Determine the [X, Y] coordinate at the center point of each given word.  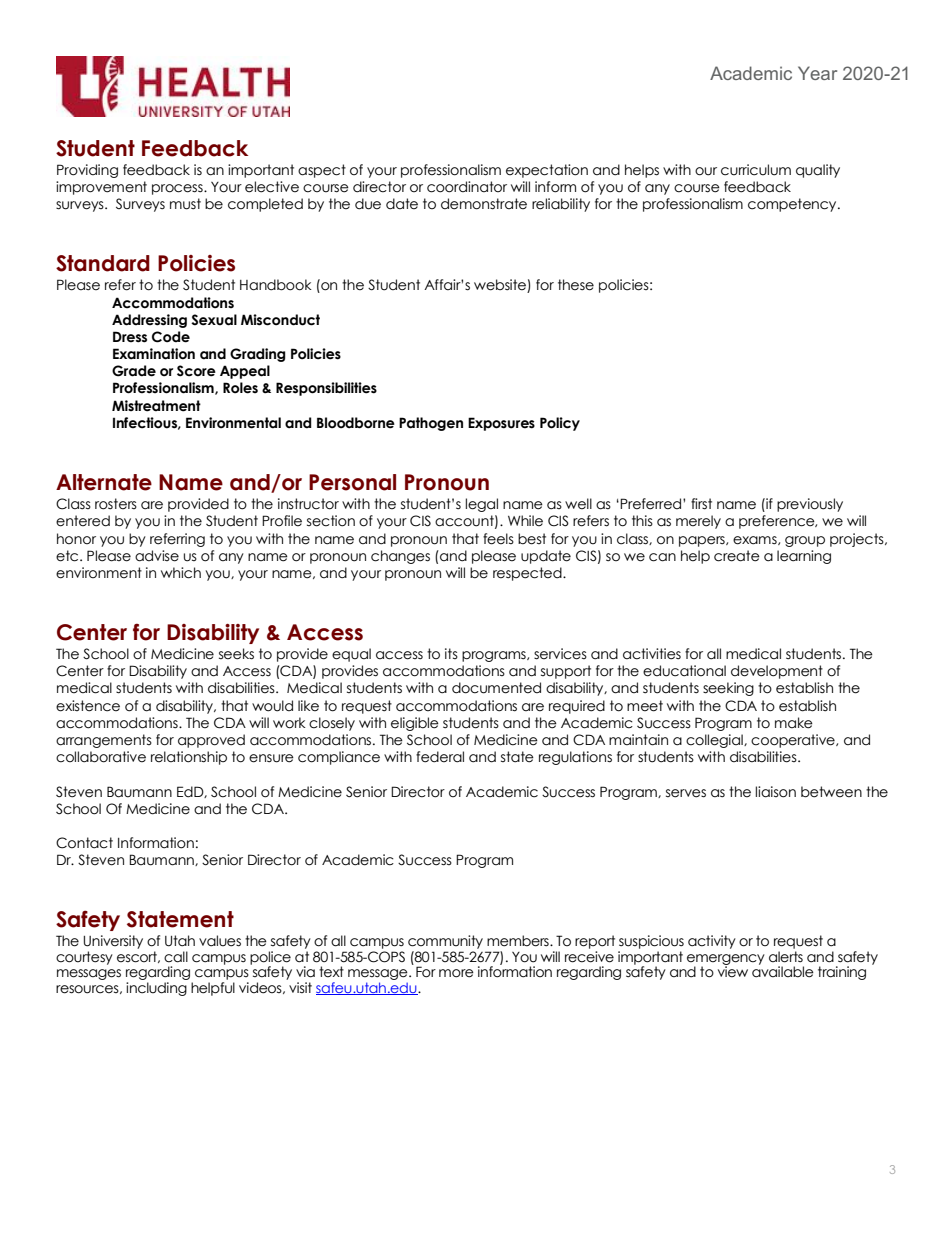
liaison [776, 792]
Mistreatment [156, 406]
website [501, 286]
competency [793, 205]
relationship [189, 758]
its [451, 653]
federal [440, 757]
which [181, 573]
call [176, 957]
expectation [547, 171]
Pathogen [431, 424]
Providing [87, 171]
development [777, 672]
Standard [103, 263]
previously [810, 505]
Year [817, 73]
